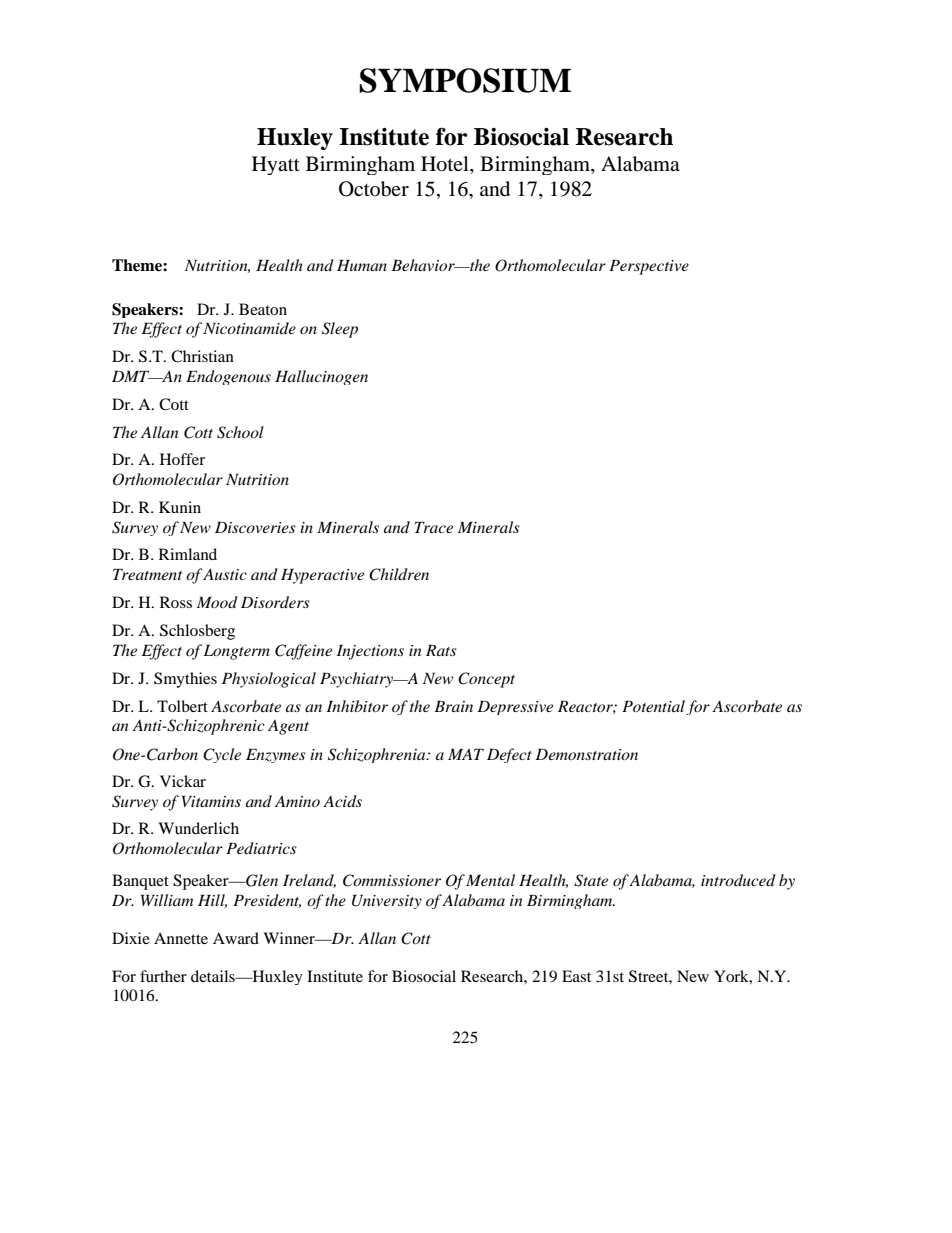  Describe the element at coordinates (399, 574) in the screenshot. I see `Children` at that location.
